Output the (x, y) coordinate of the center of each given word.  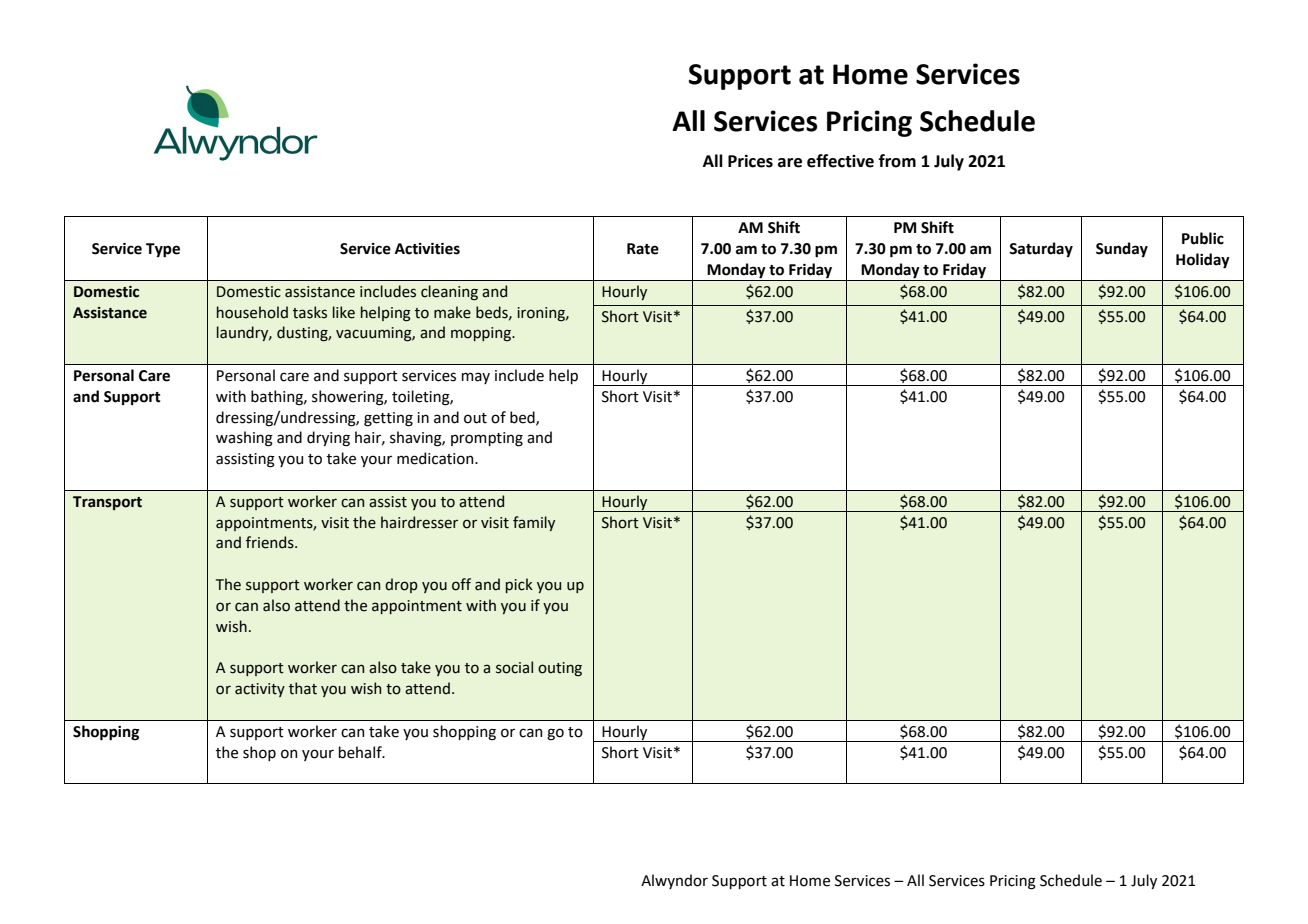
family (534, 523)
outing (560, 669)
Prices (750, 161)
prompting (487, 439)
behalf (361, 752)
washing (244, 439)
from (897, 161)
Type (163, 250)
